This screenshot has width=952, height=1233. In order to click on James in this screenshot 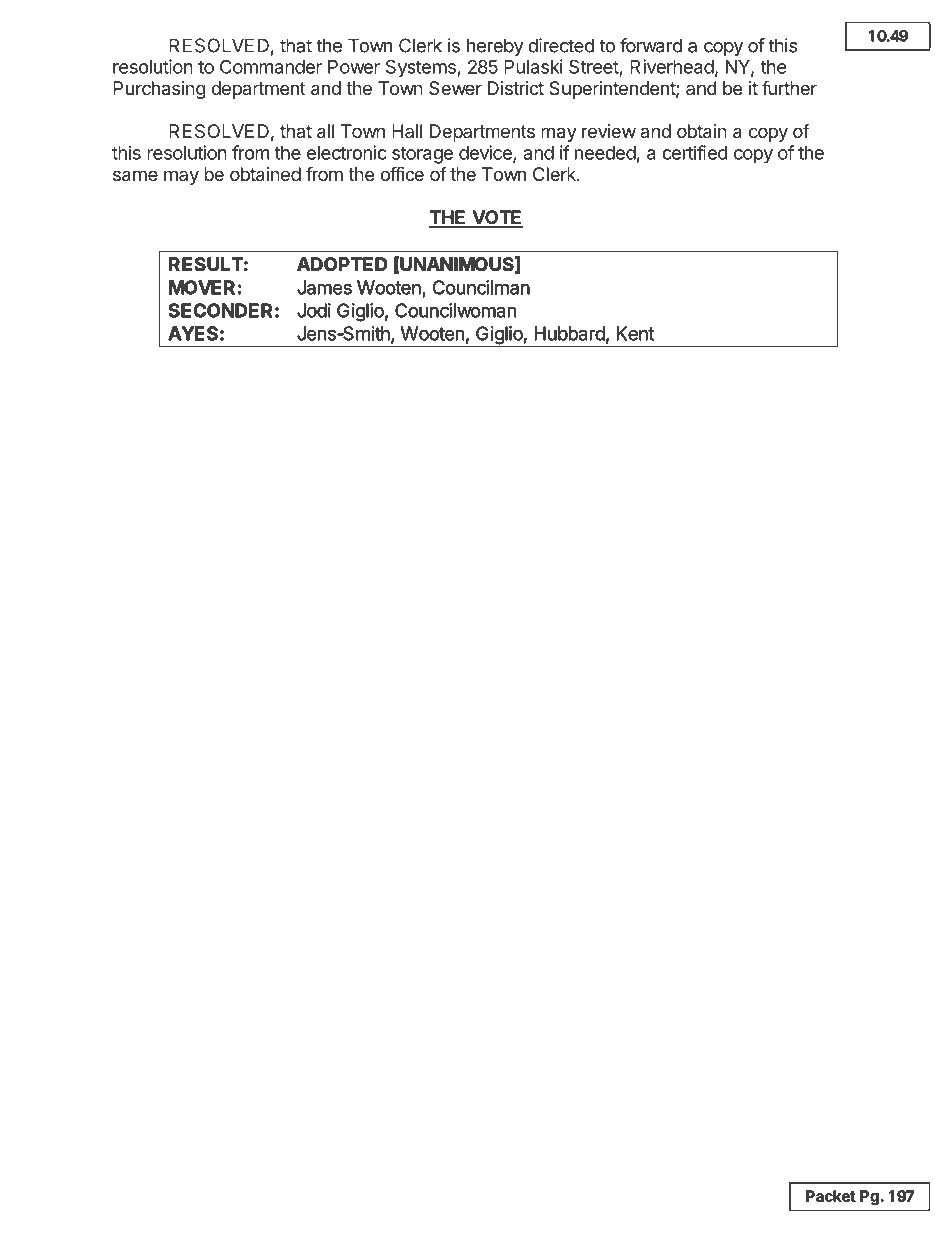, I will do `click(324, 287)`.
